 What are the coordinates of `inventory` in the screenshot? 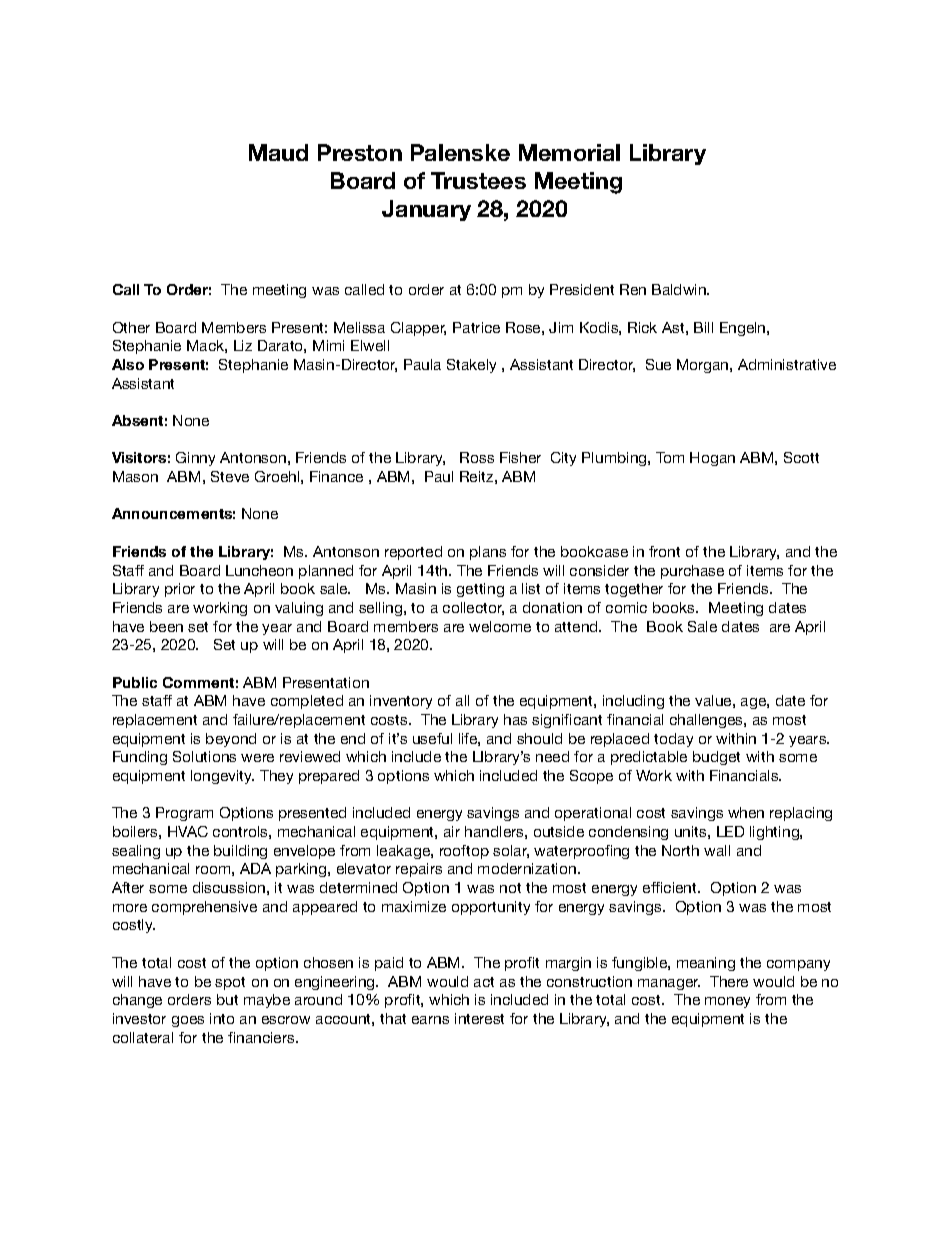 It's located at (401, 702).
